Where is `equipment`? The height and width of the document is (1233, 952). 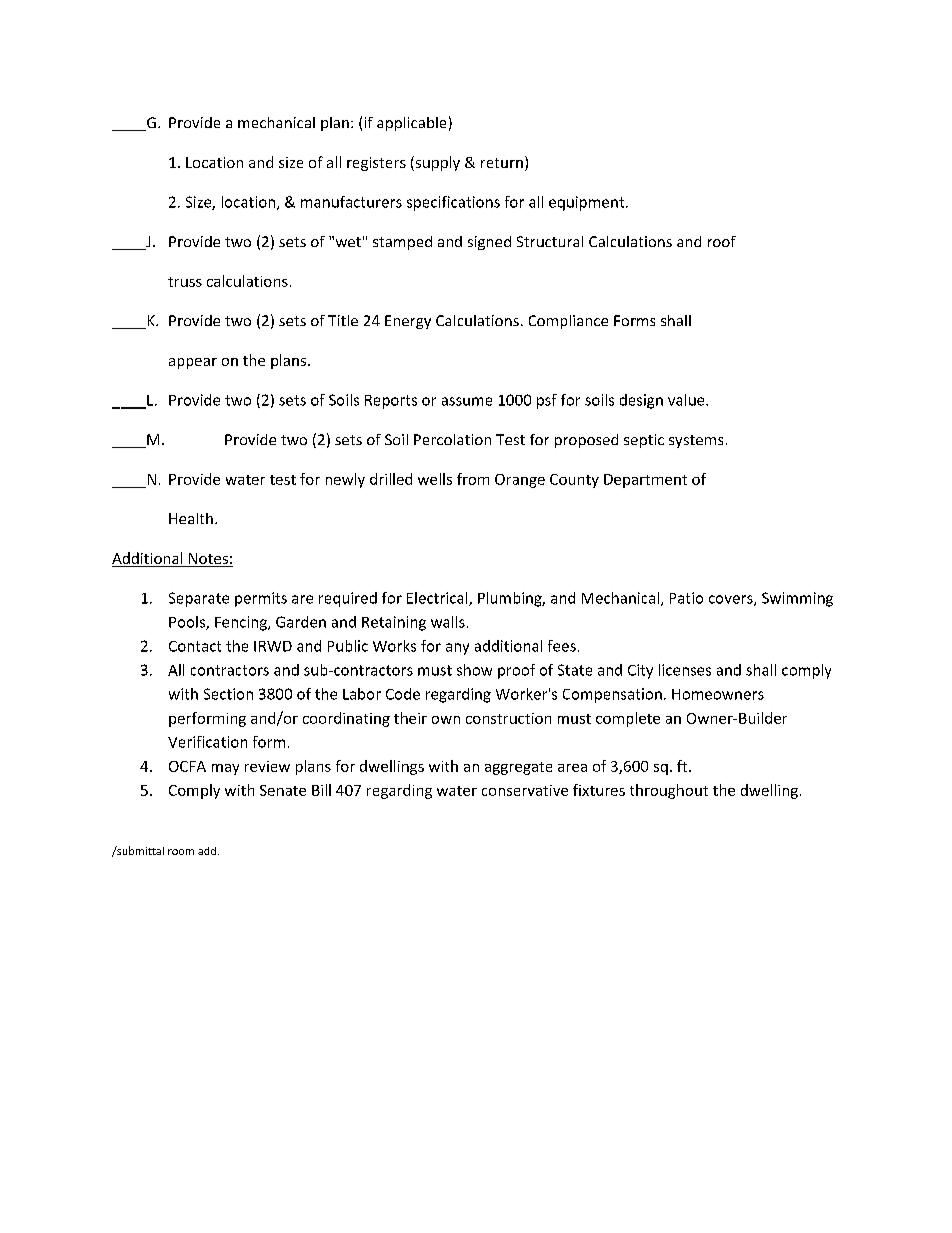 equipment is located at coordinates (588, 203).
